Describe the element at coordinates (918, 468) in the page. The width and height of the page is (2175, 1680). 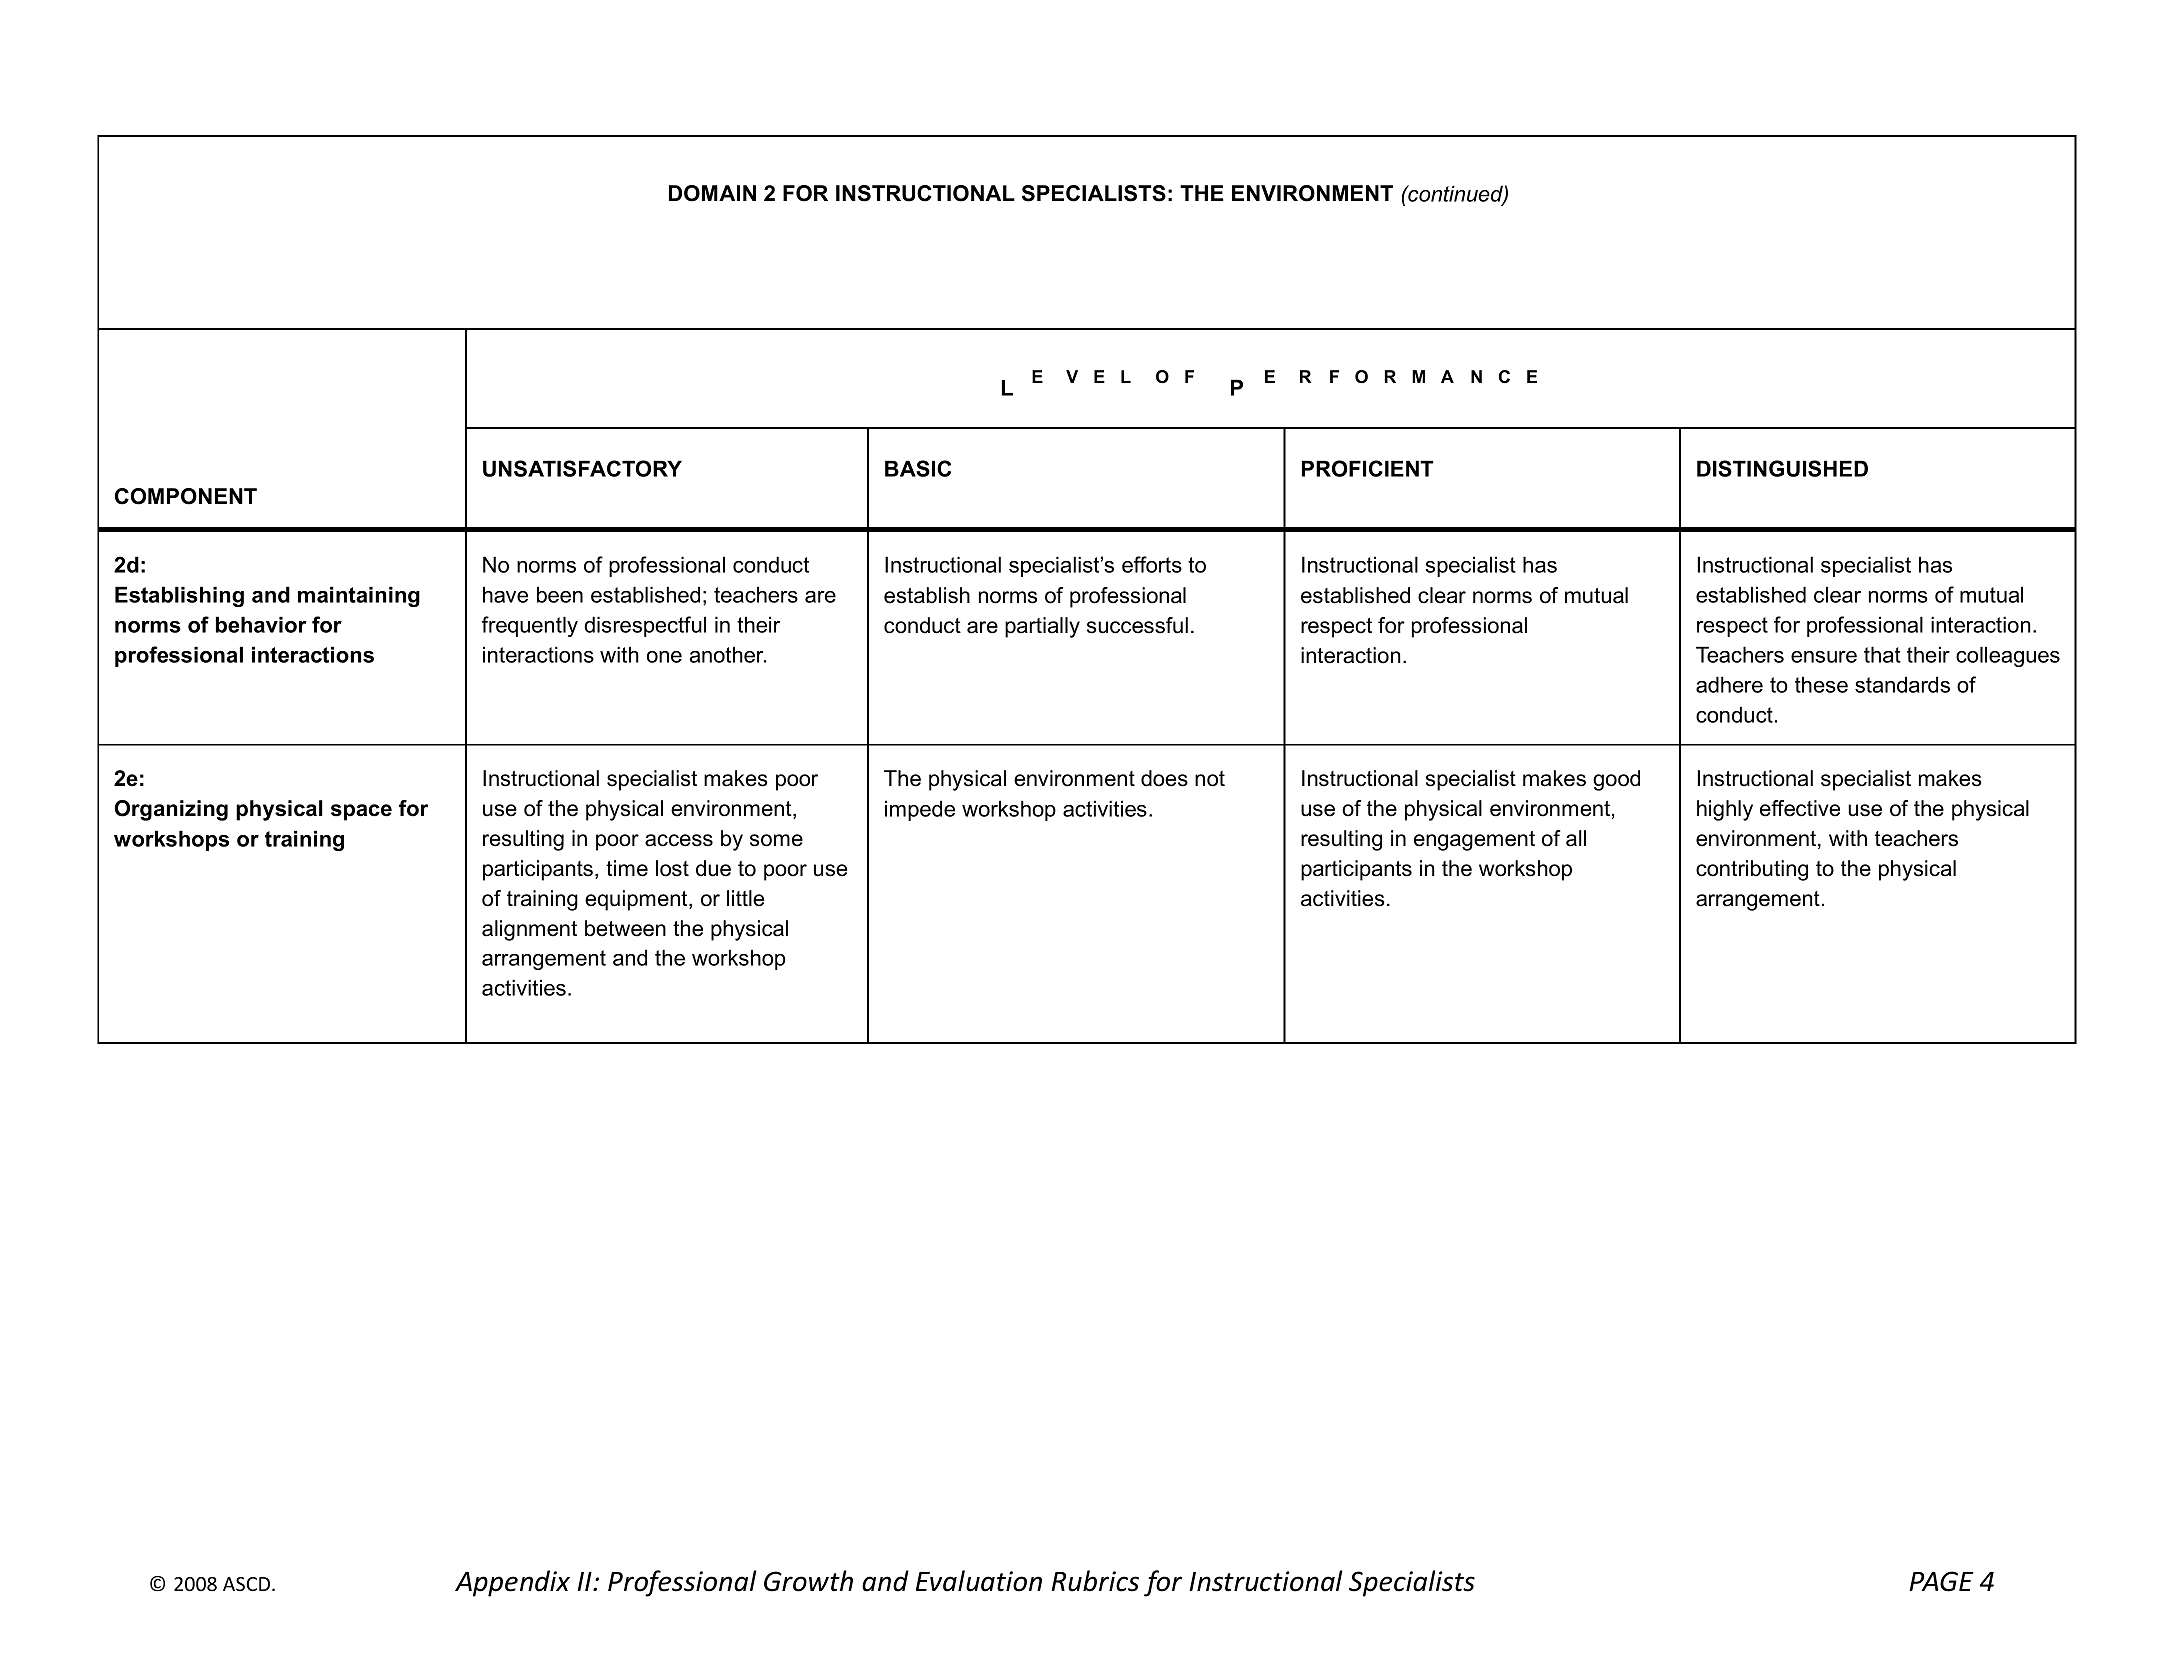
I see `BASIC` at that location.
